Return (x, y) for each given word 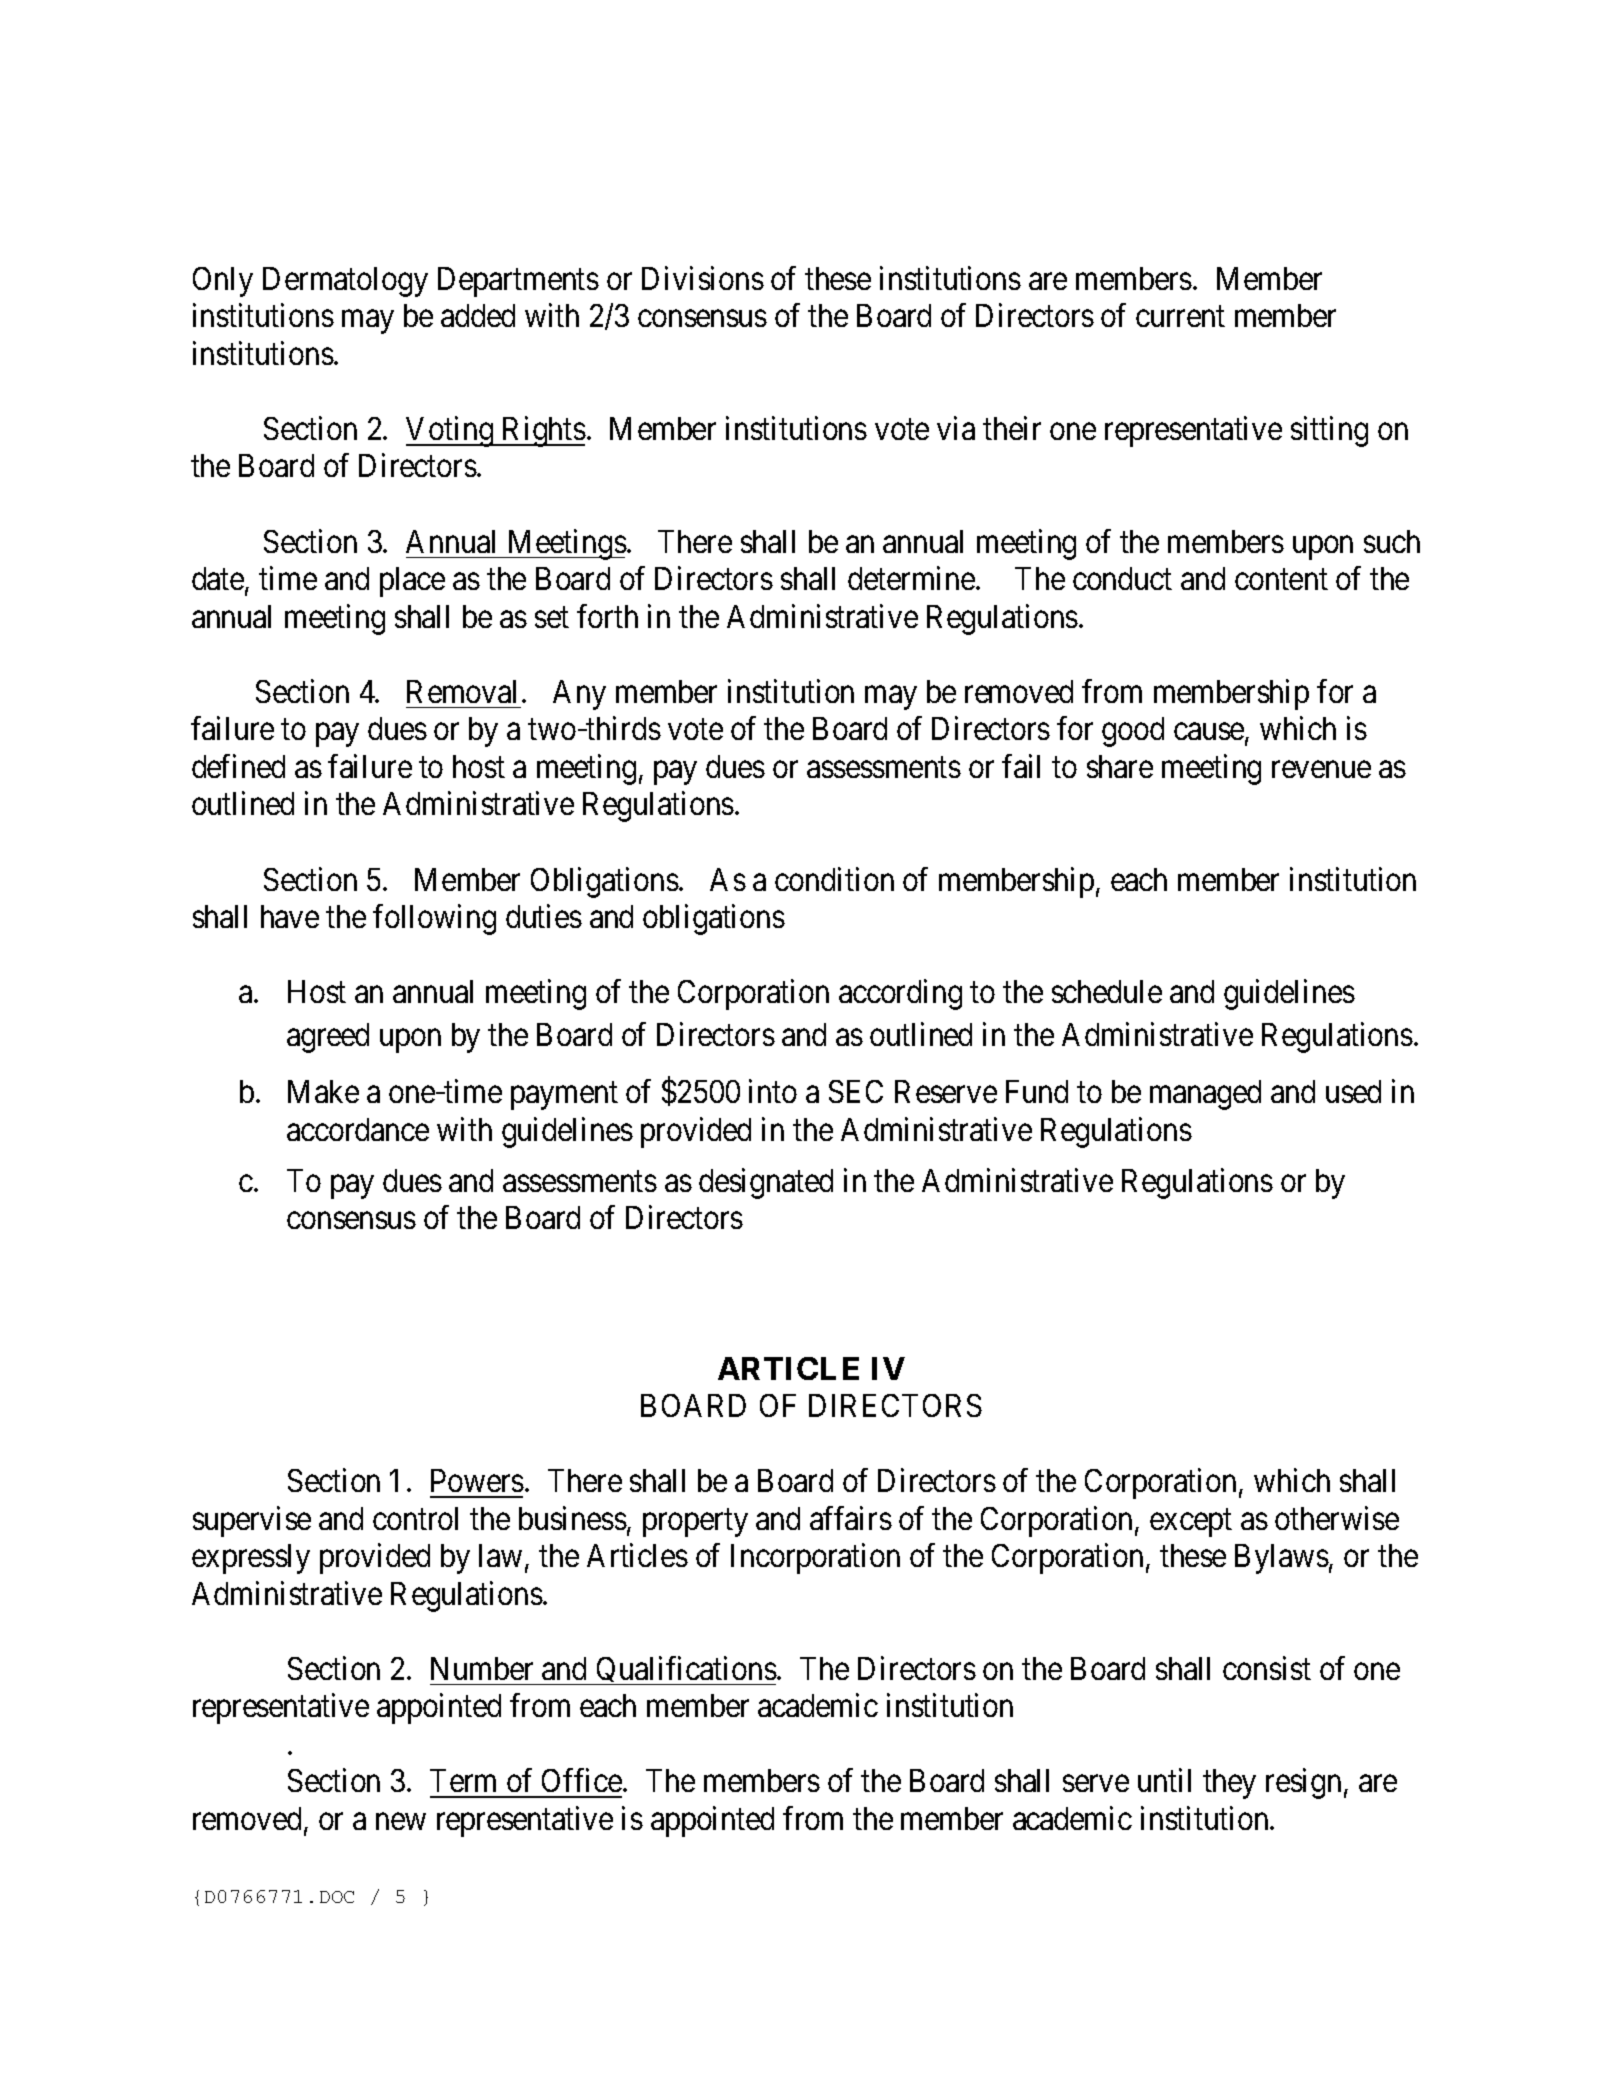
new (401, 1821)
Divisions (703, 278)
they (1229, 1784)
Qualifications (685, 1670)
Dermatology (345, 282)
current (1180, 317)
